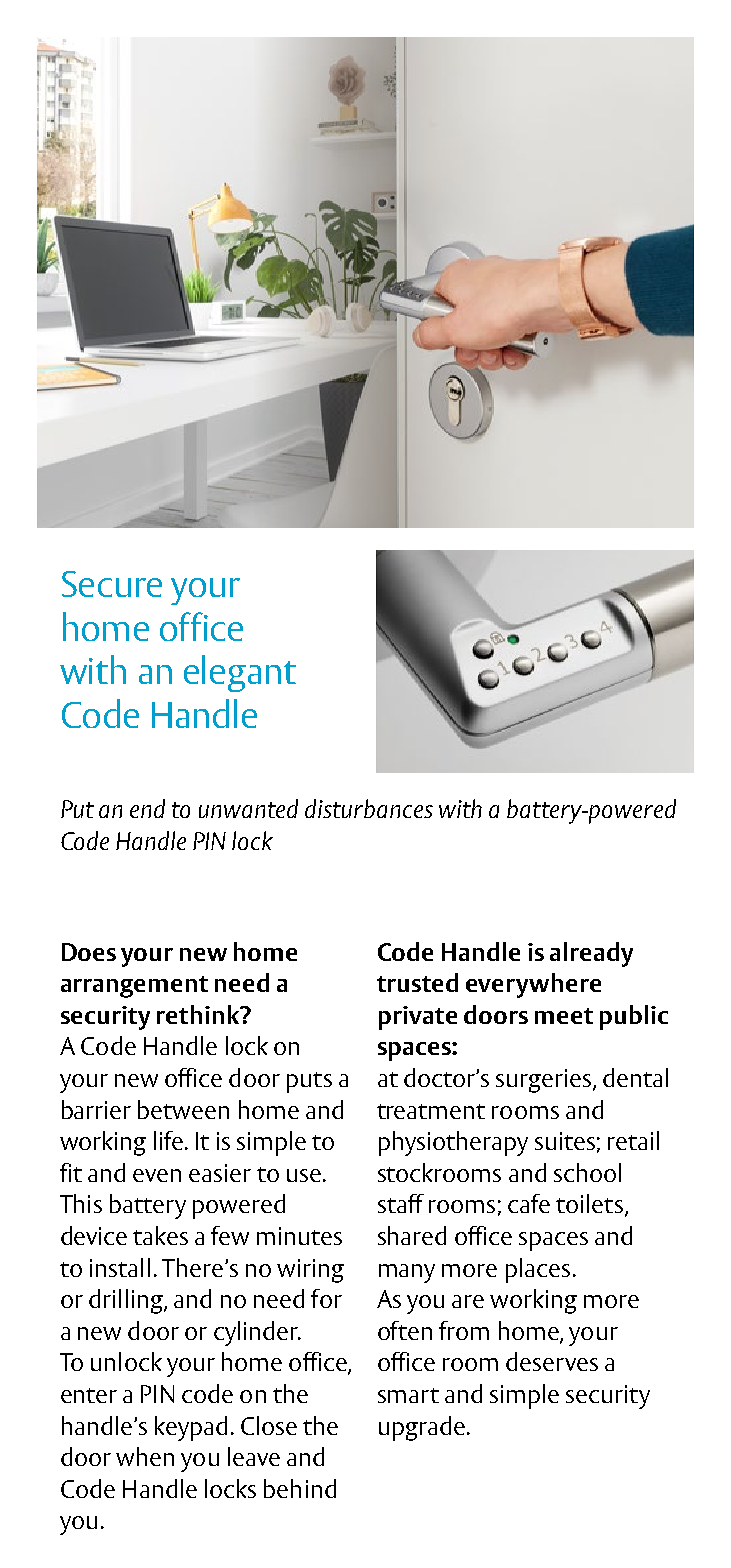 This screenshot has width=731, height=1568. I want to click on end, so click(147, 808).
